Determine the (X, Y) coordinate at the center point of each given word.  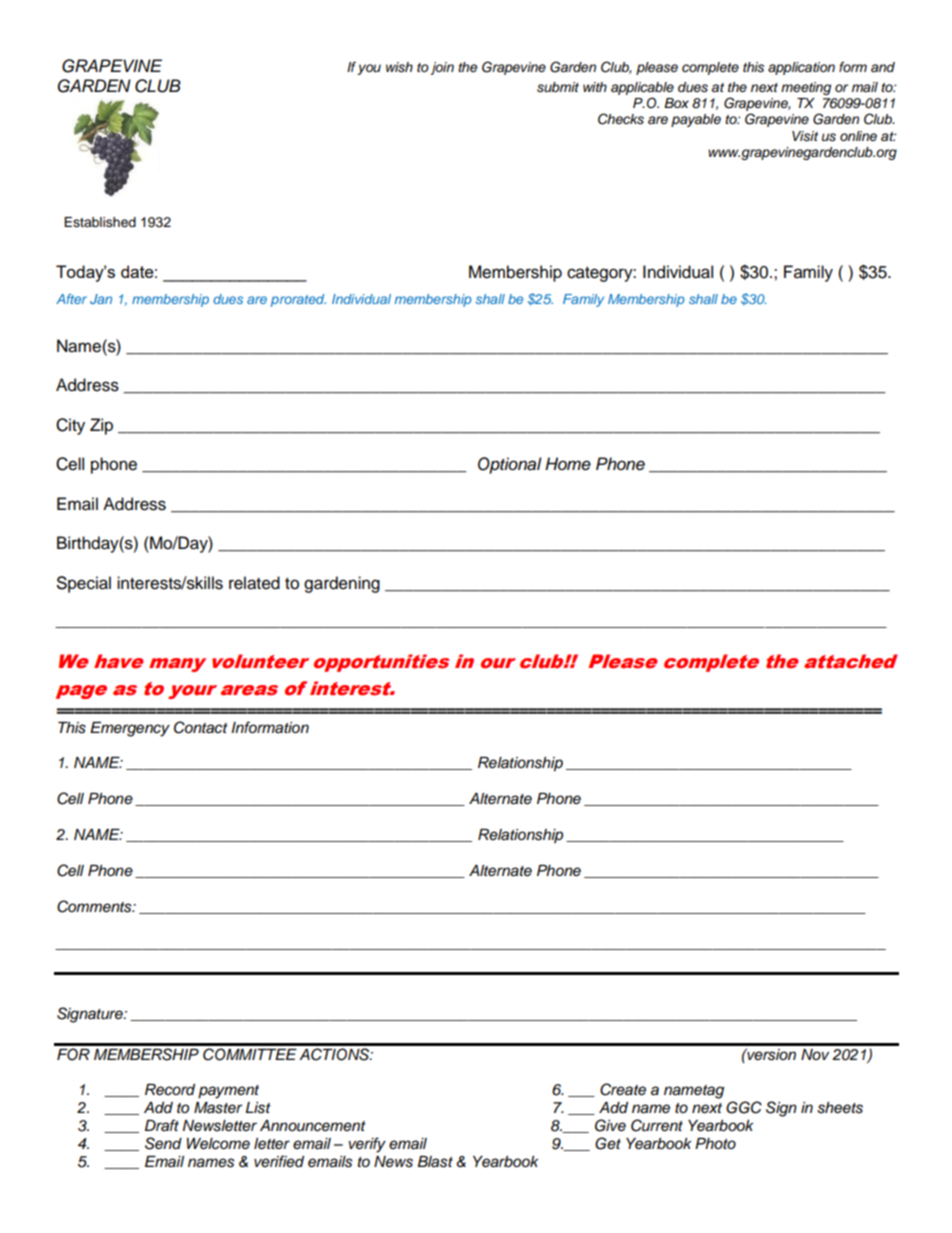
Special (84, 584)
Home (568, 464)
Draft (162, 1125)
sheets (840, 1108)
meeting (806, 88)
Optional (510, 465)
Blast (435, 1162)
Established (100, 222)
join (442, 68)
